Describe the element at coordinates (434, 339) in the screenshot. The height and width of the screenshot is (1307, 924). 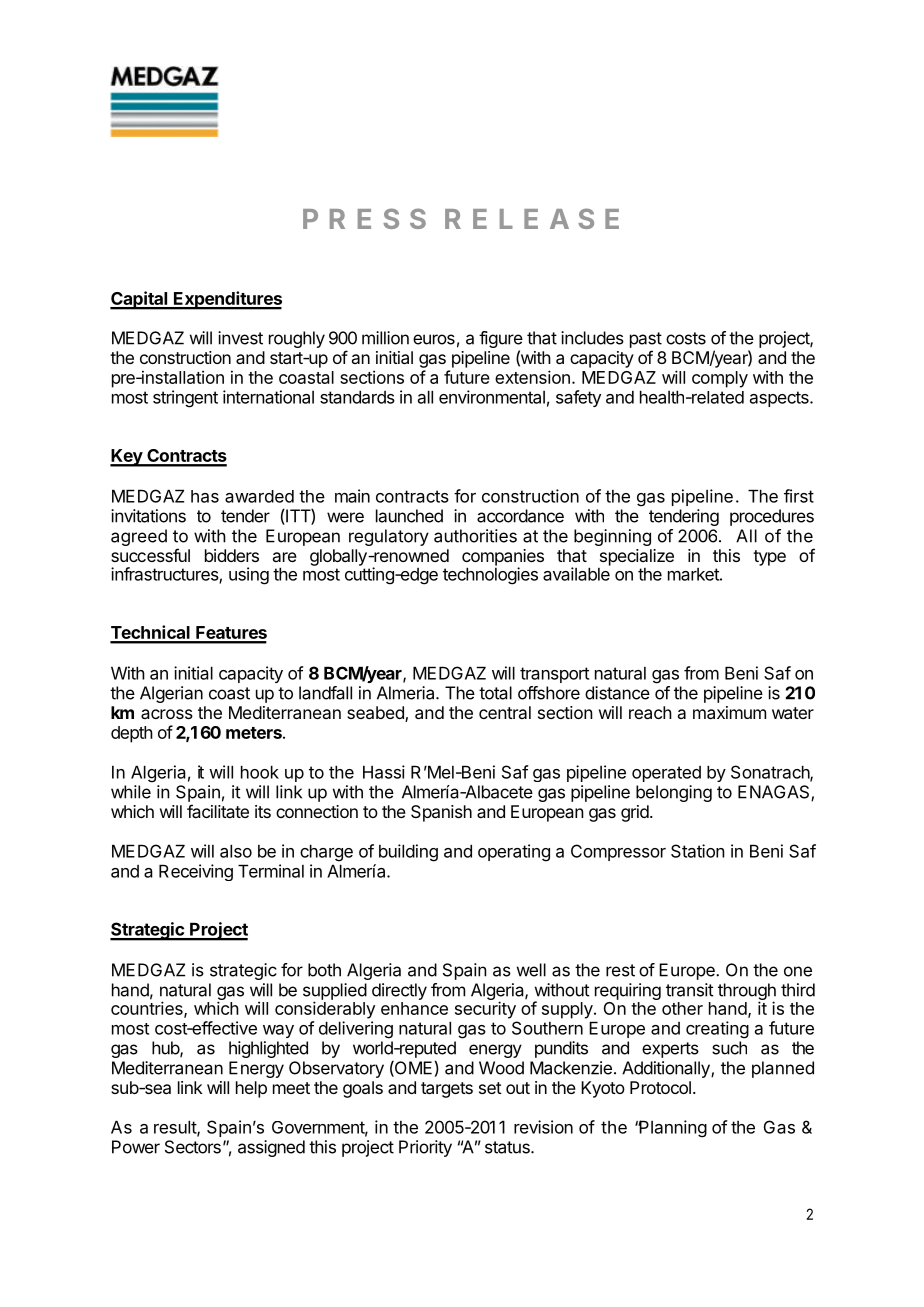
I see `euros` at that location.
